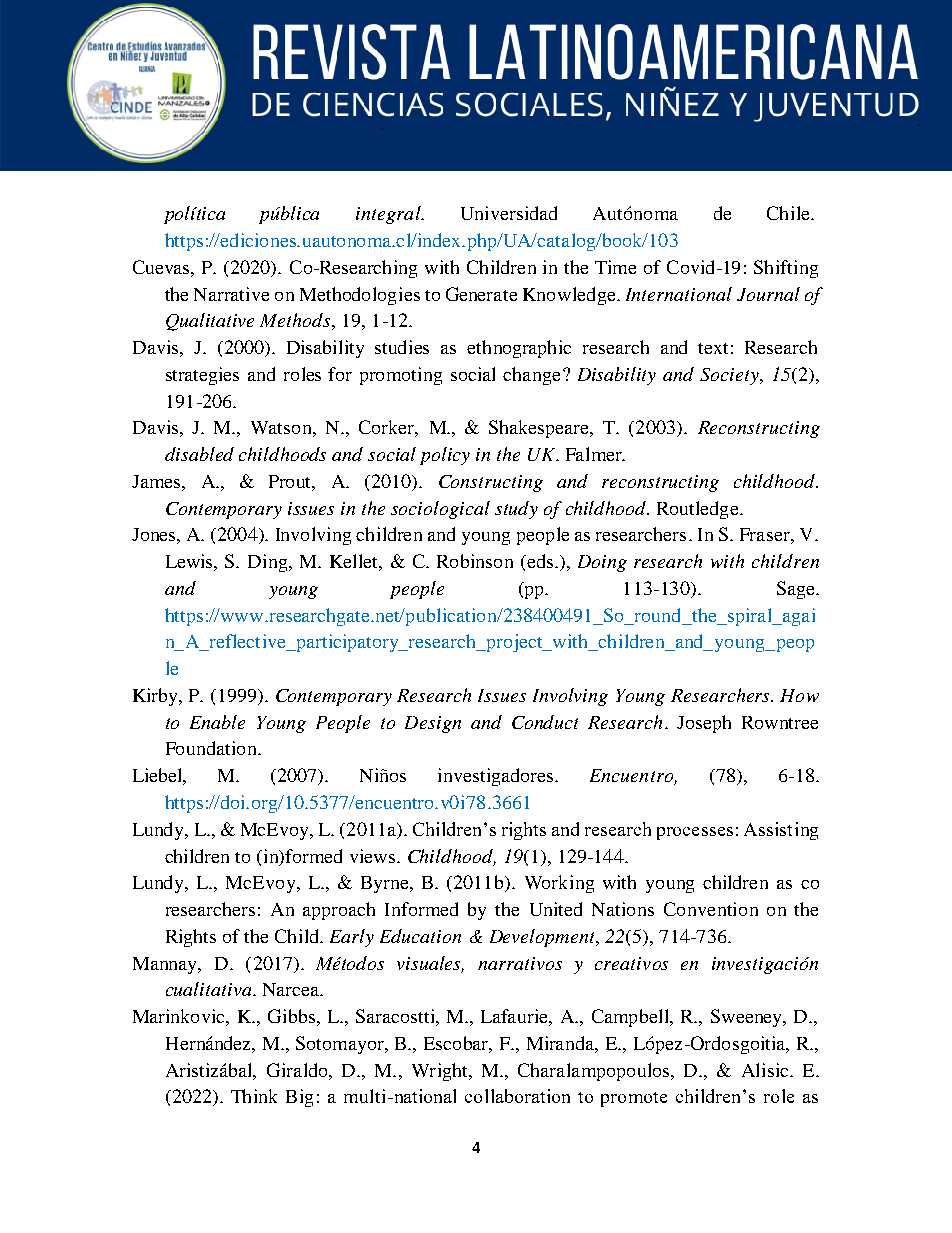  Describe the element at coordinates (254, 1096) in the document. I see `Think` at that location.
